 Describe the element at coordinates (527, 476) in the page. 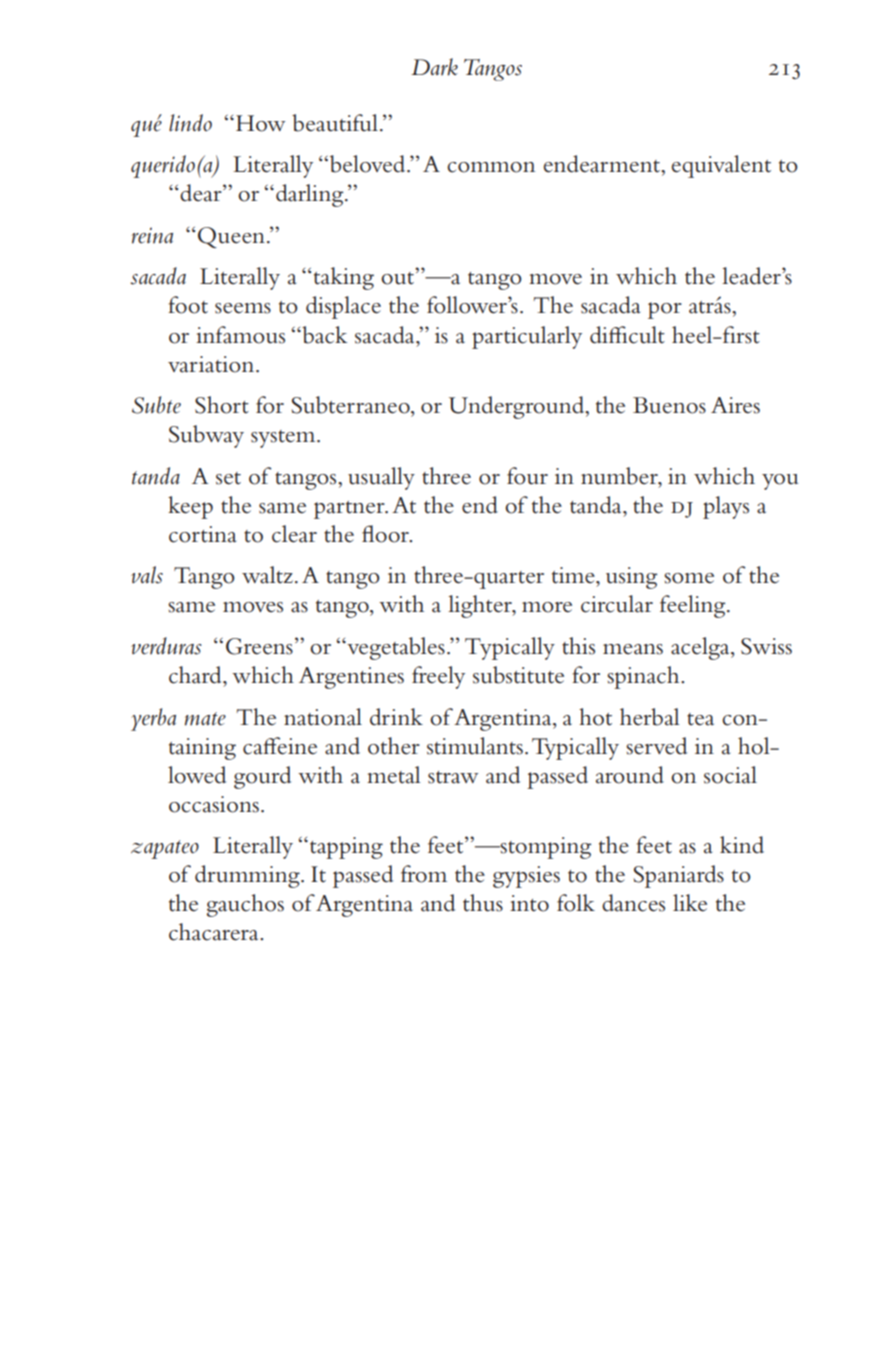

I see `four` at that location.
